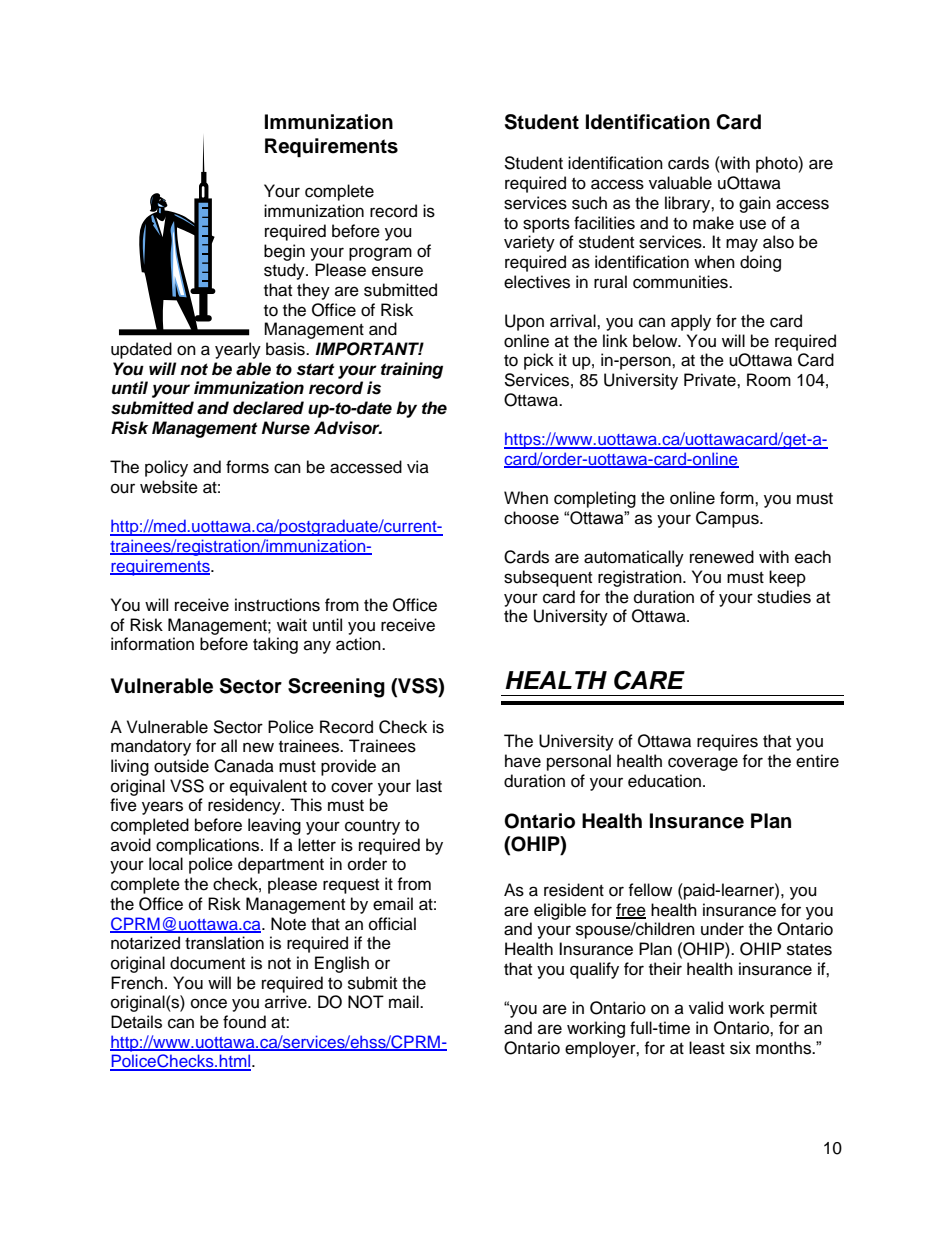 This screenshot has width=952, height=1233. Describe the element at coordinates (284, 252) in the screenshot. I see `begin` at that location.
